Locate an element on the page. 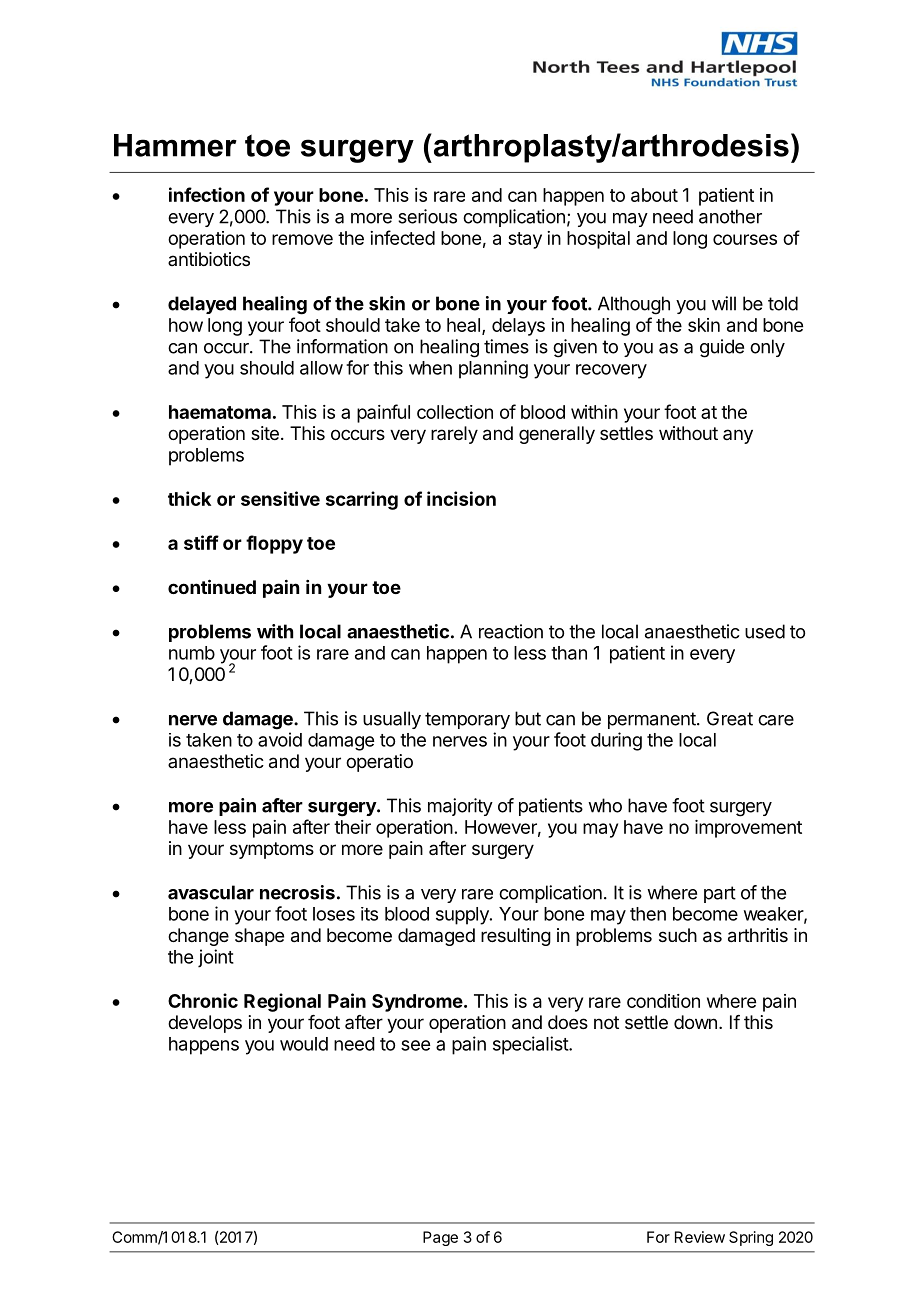  any is located at coordinates (738, 436).
